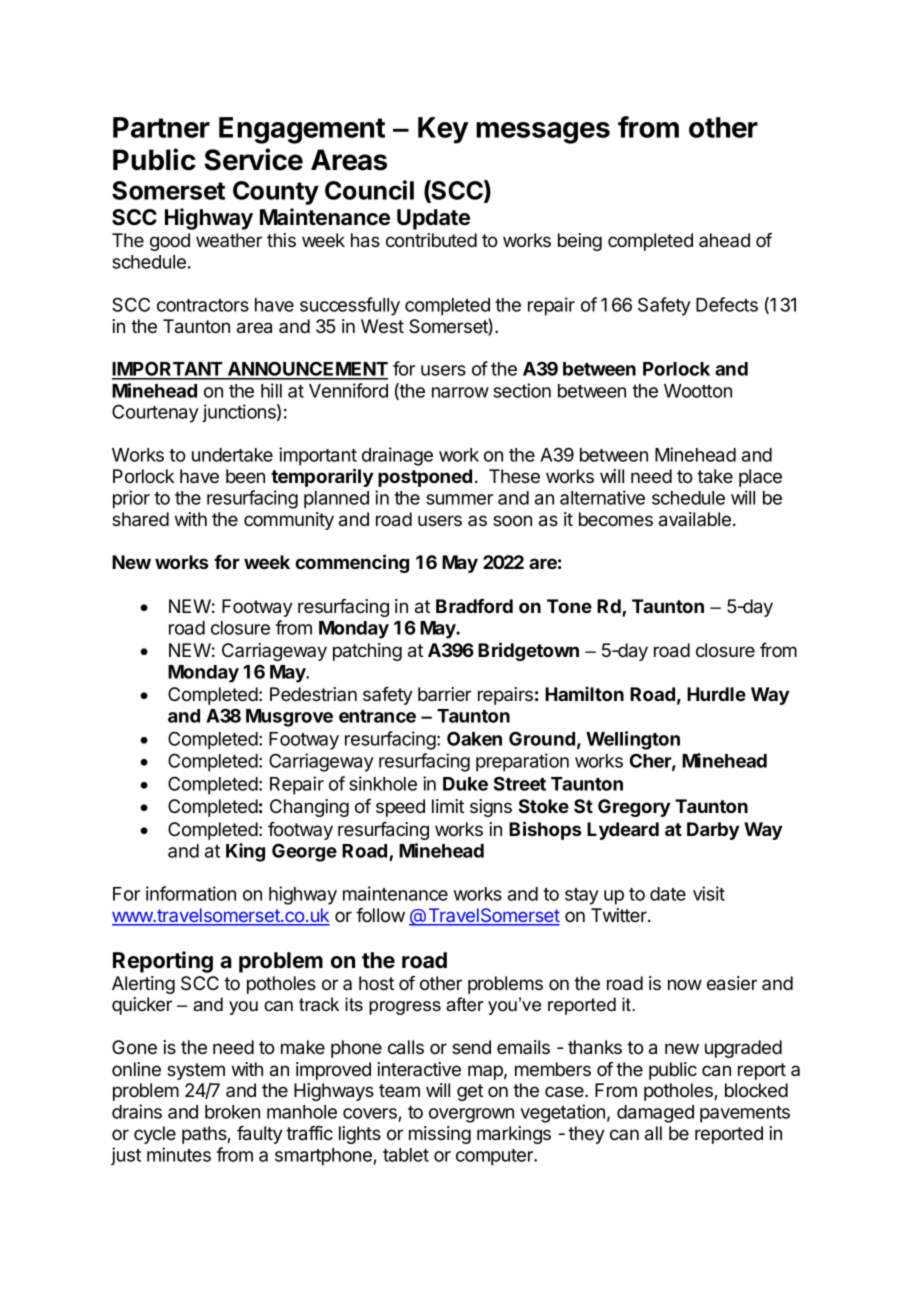 This document has height=1308, width=924. Describe the element at coordinates (474, 738) in the document. I see `Oaken` at that location.
